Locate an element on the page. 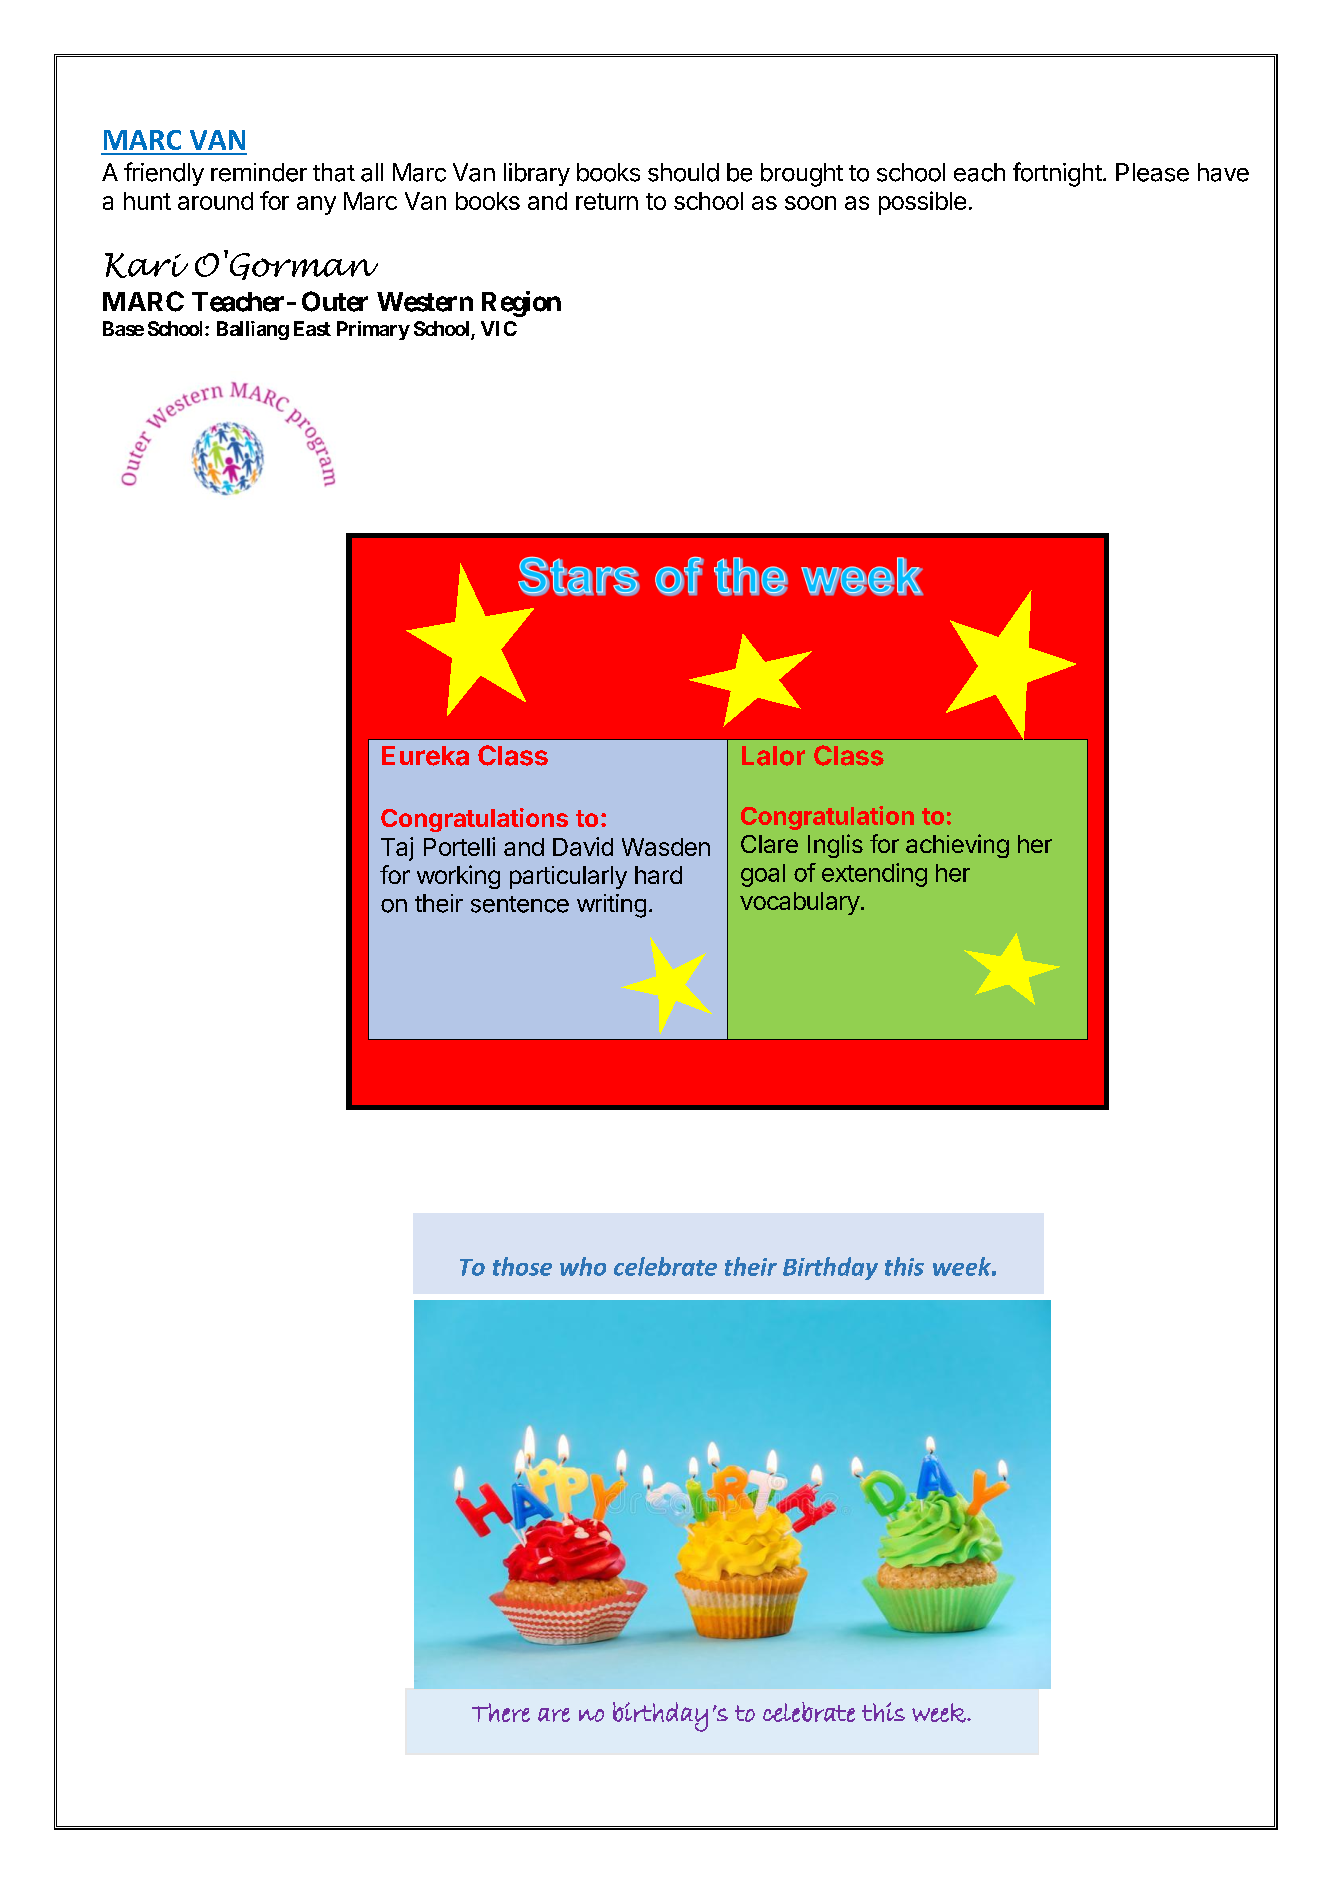  writing is located at coordinates (611, 906).
